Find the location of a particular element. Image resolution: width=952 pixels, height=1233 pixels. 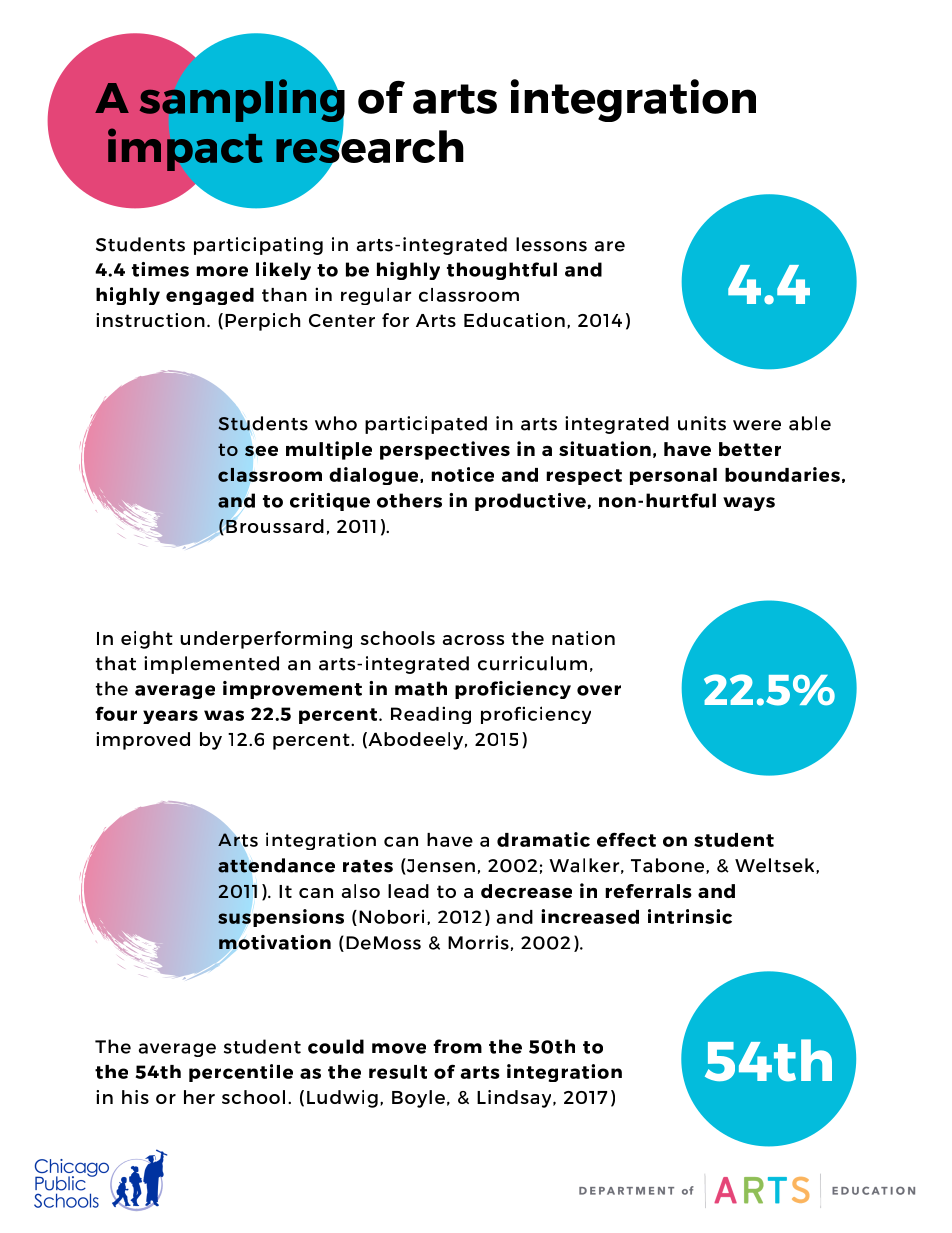

nation is located at coordinates (583, 638).
